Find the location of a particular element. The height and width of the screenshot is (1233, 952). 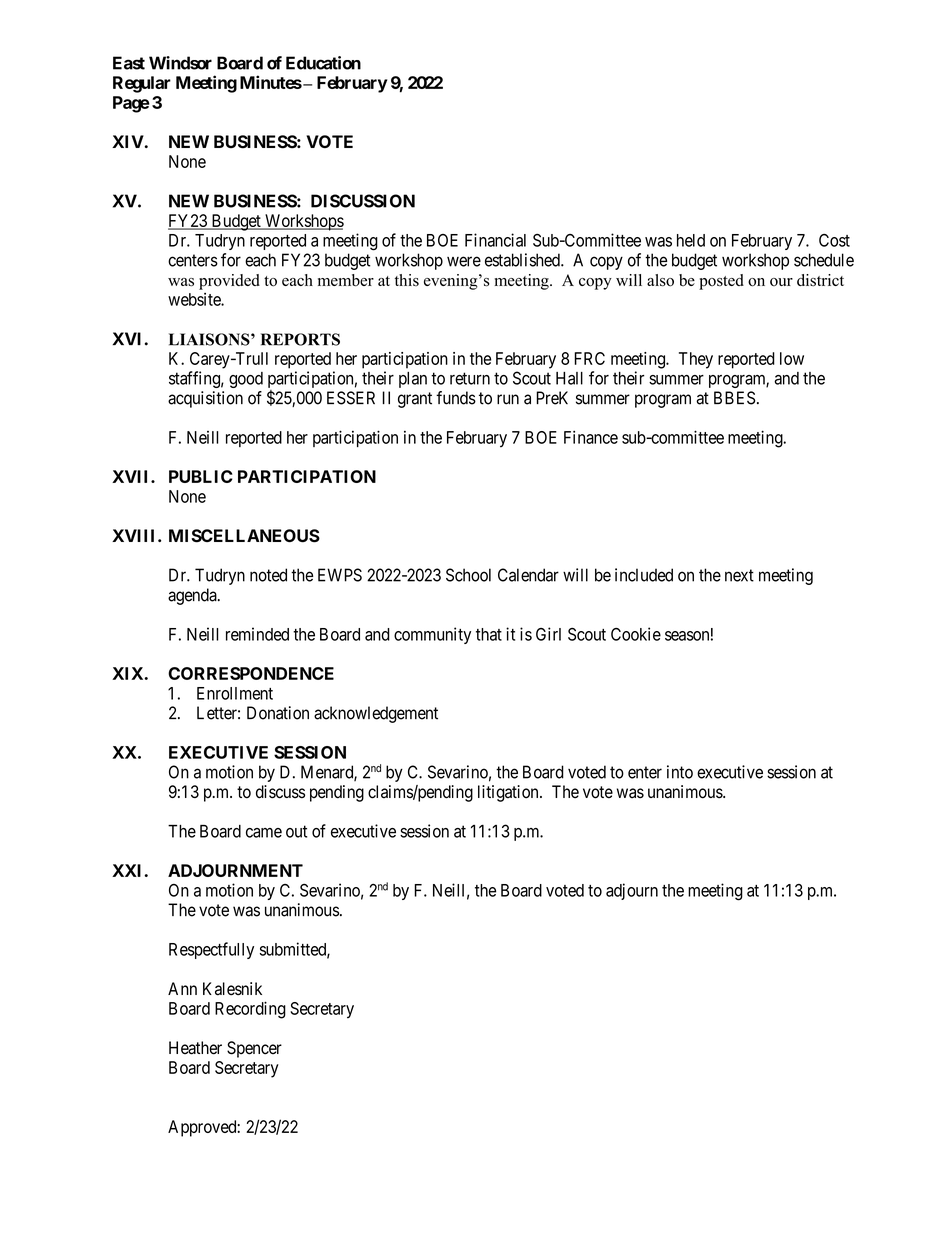

Recording is located at coordinates (250, 1010).
